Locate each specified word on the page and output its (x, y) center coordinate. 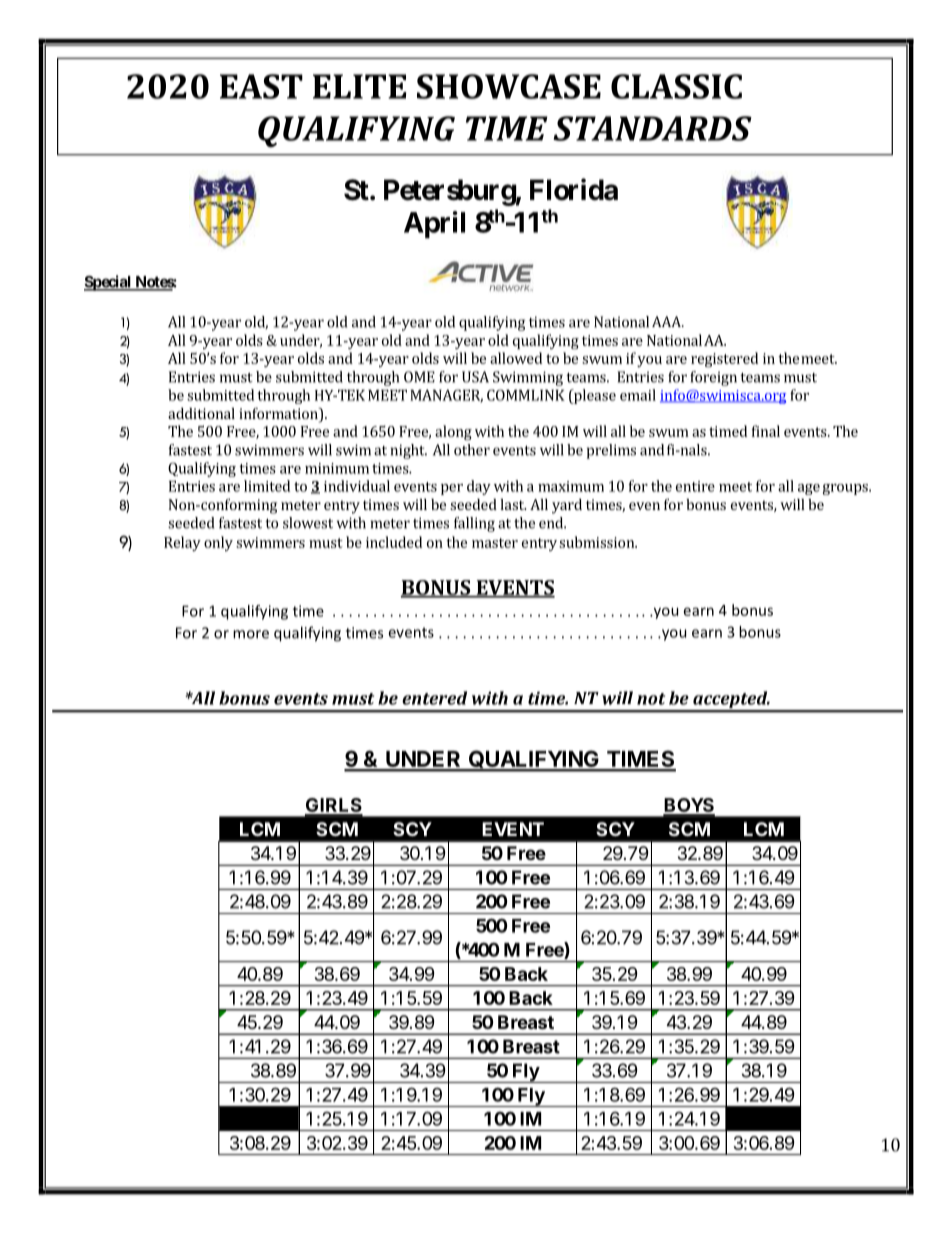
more (251, 634)
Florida (574, 189)
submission (598, 542)
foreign (713, 378)
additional (201, 413)
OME (419, 377)
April (434, 225)
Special (109, 283)
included (394, 542)
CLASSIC (676, 86)
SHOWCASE (509, 86)
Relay (182, 543)
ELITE (359, 86)
